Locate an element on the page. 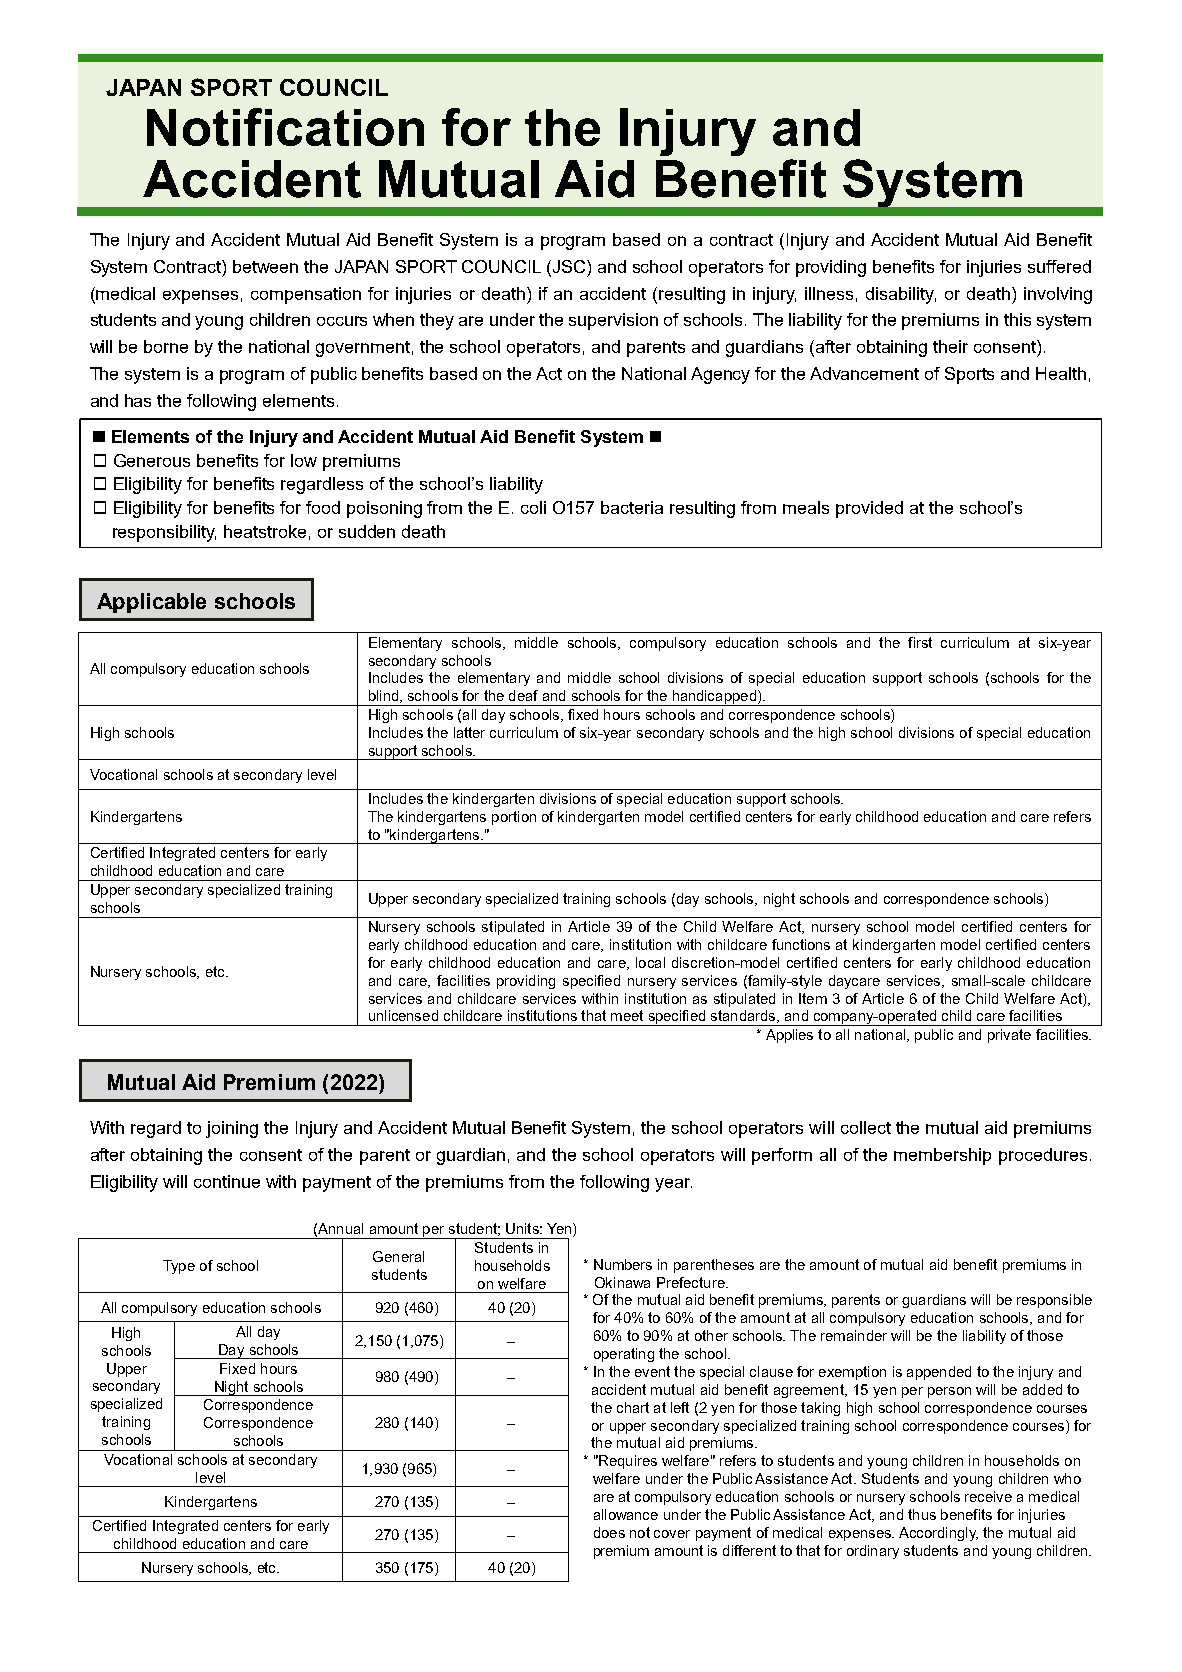  JSC is located at coordinates (570, 266).
